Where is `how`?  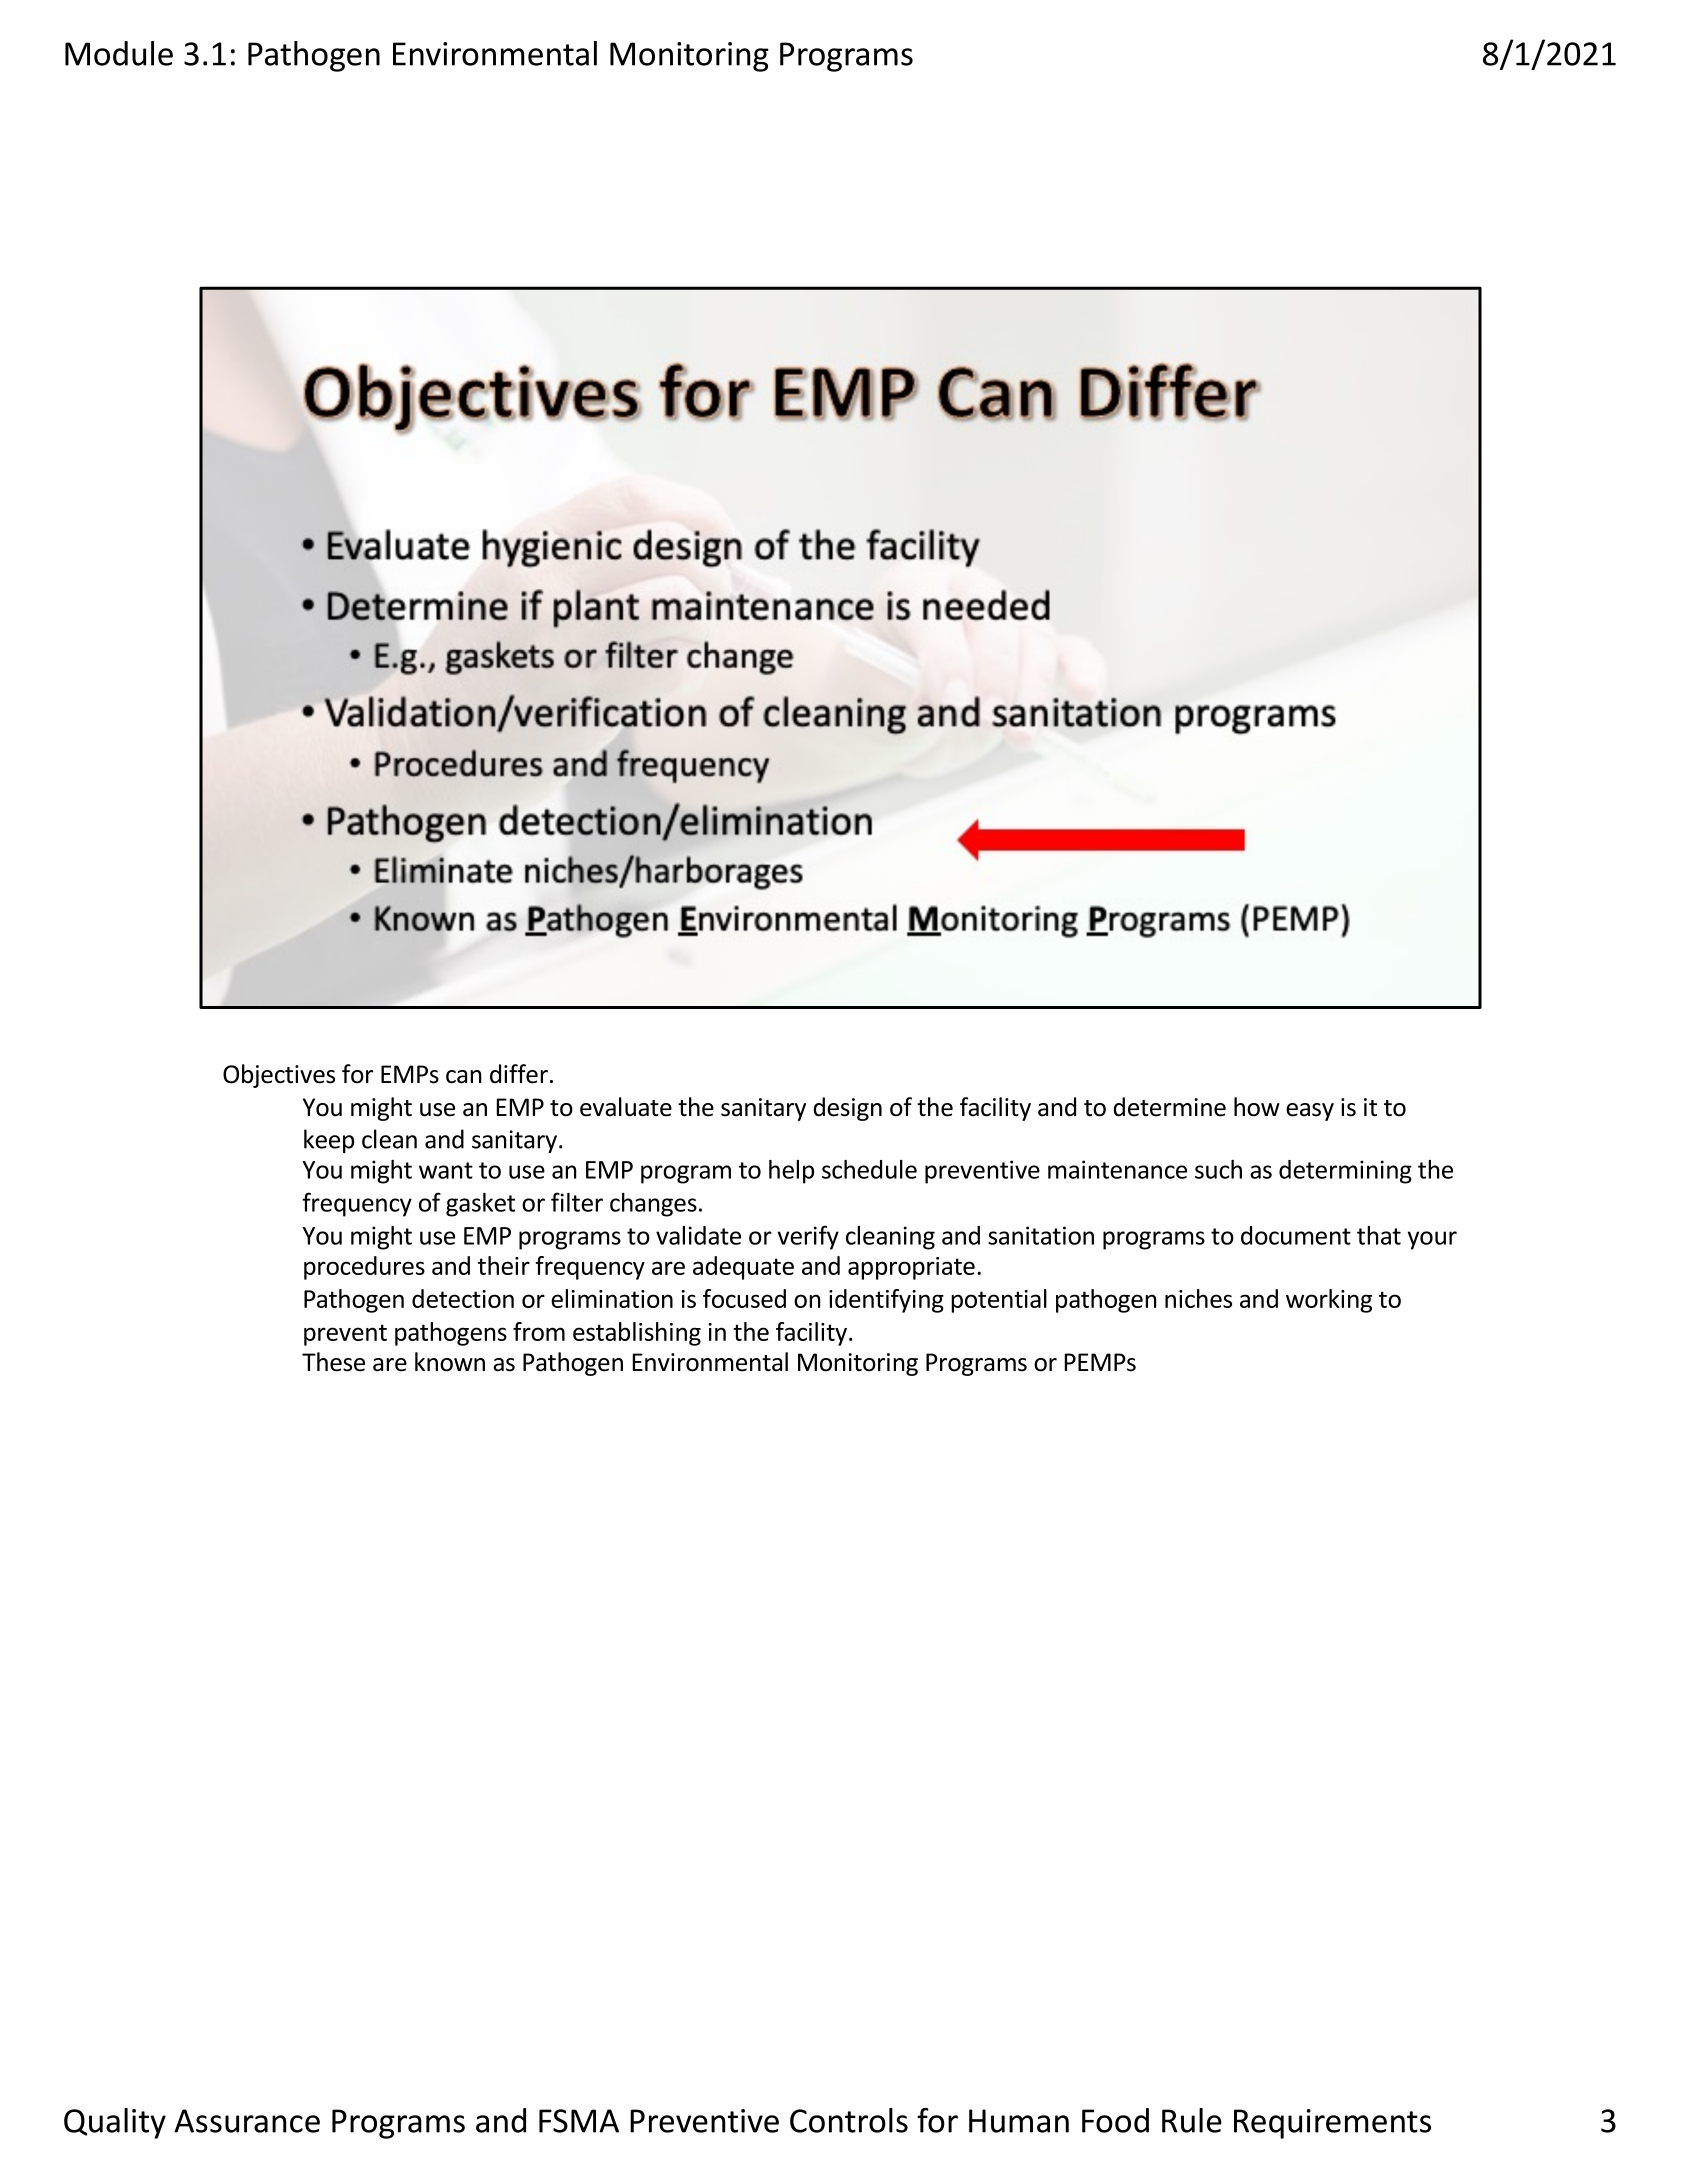
how is located at coordinates (1257, 1107).
